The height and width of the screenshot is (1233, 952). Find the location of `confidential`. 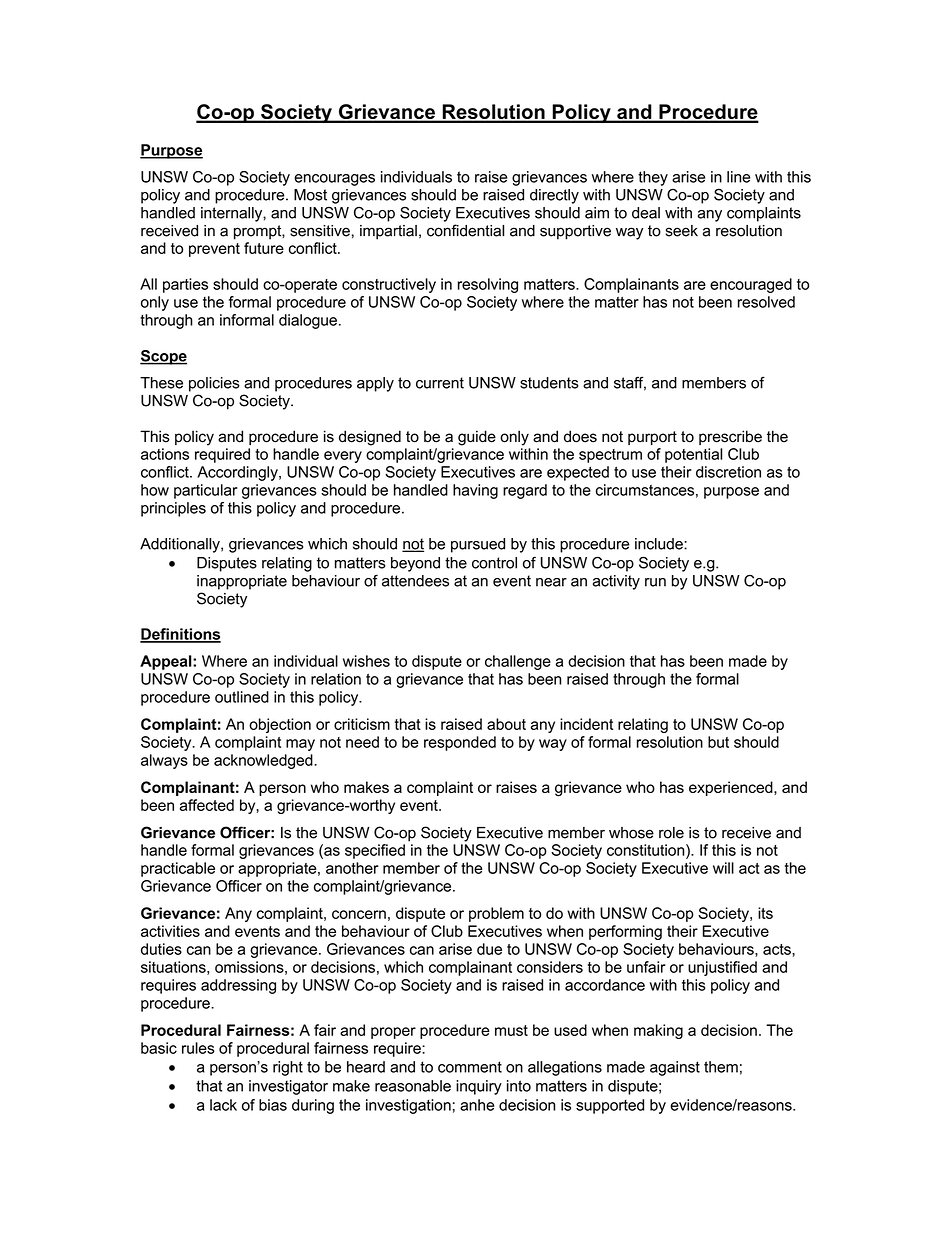

confidential is located at coordinates (465, 230).
